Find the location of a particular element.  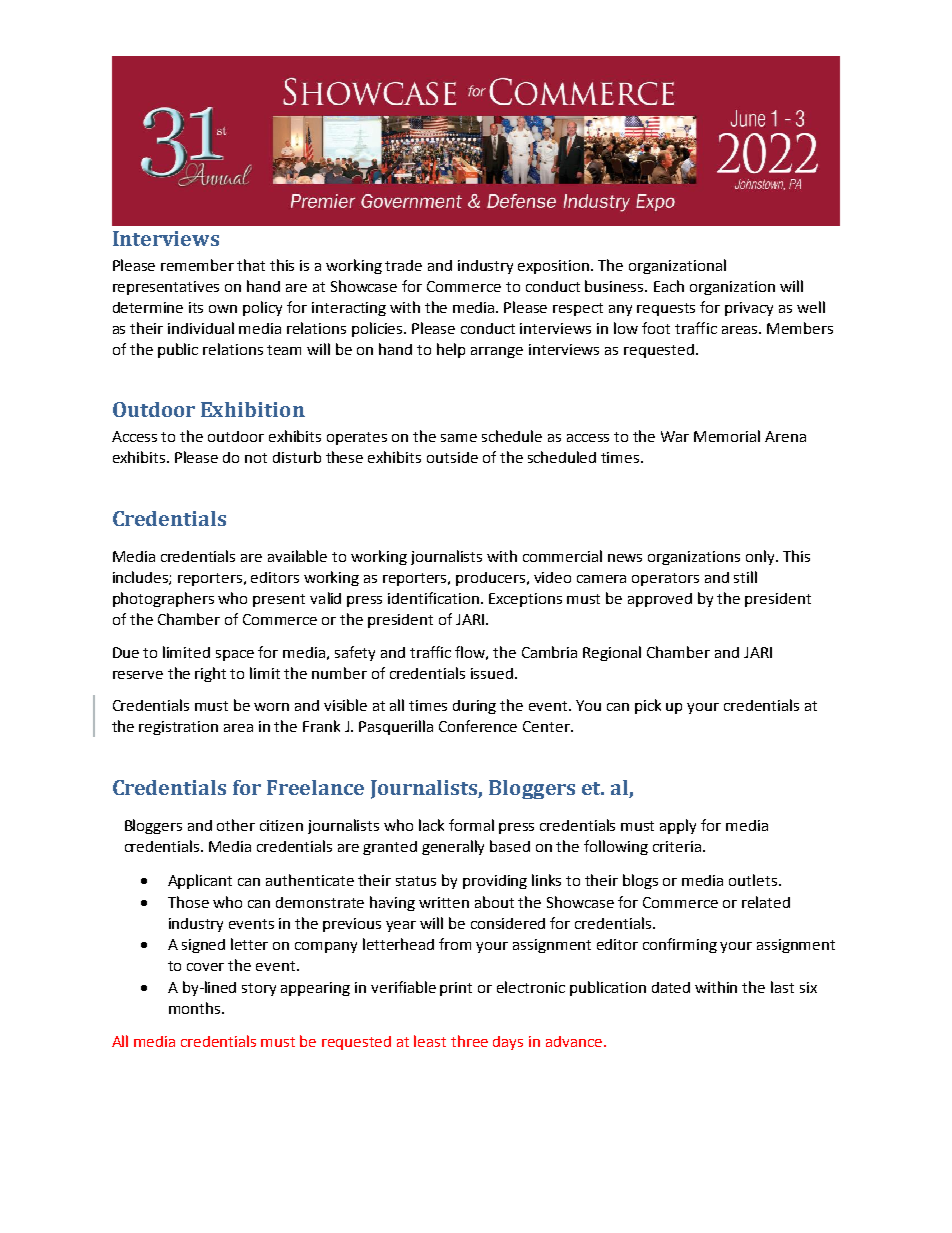

privacy is located at coordinates (749, 309).
